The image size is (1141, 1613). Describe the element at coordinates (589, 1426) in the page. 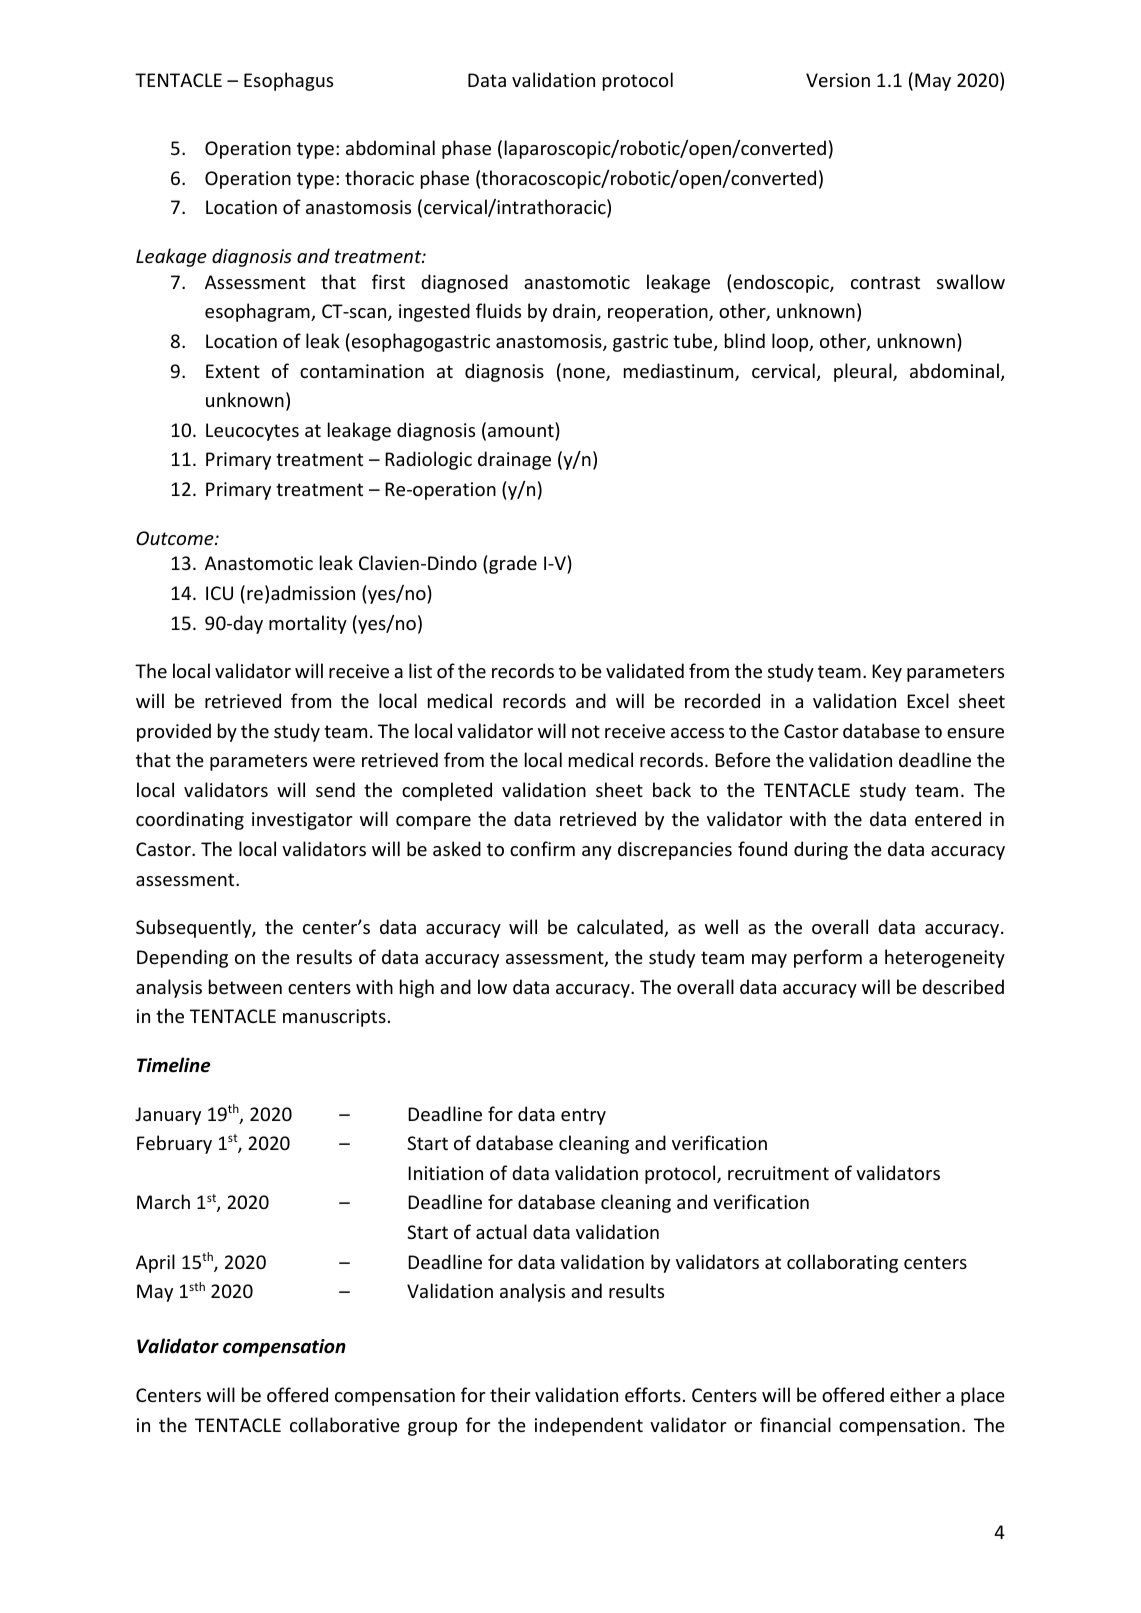

I see `independent` at that location.
